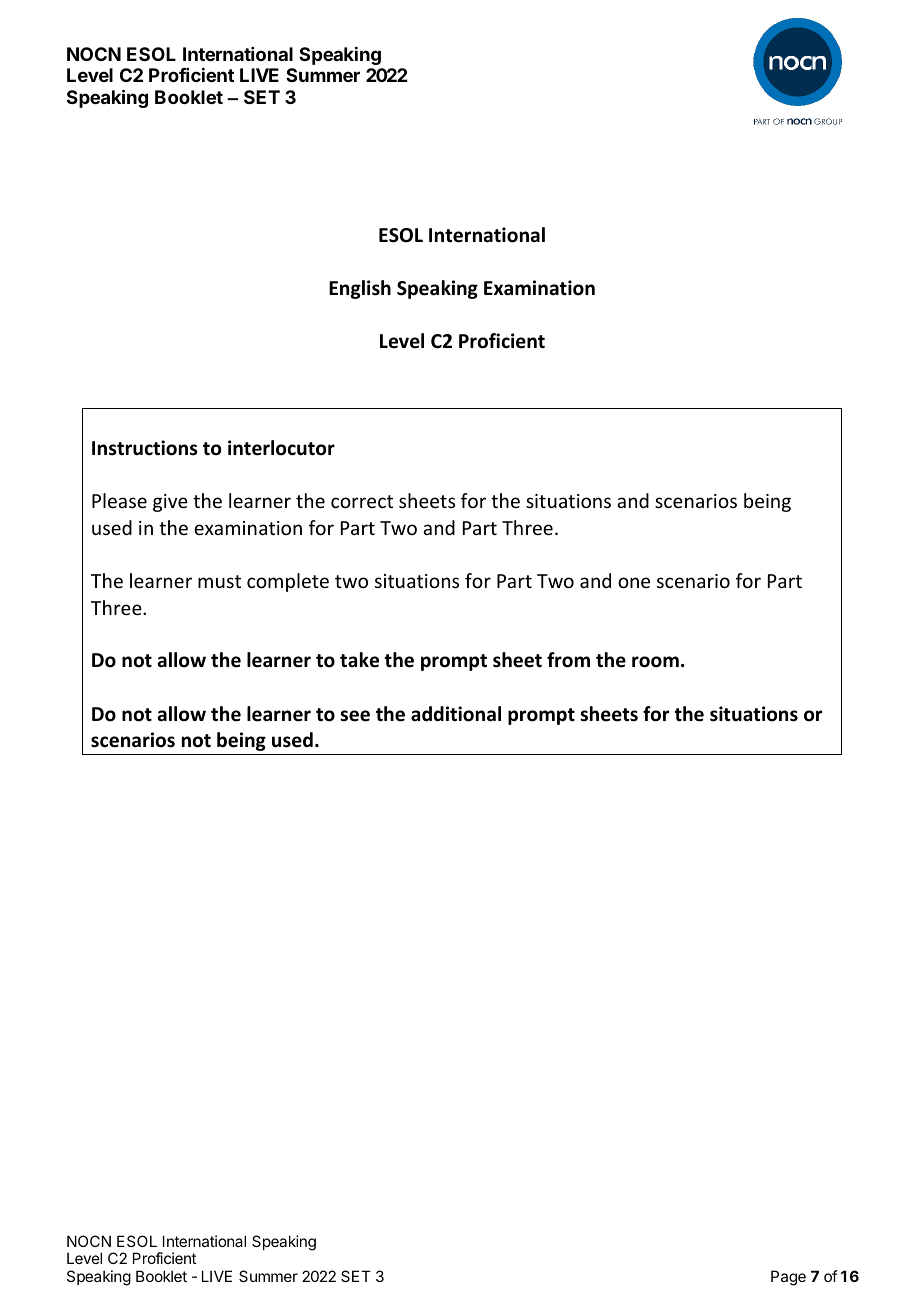 The height and width of the document is (1308, 924). I want to click on take, so click(359, 660).
